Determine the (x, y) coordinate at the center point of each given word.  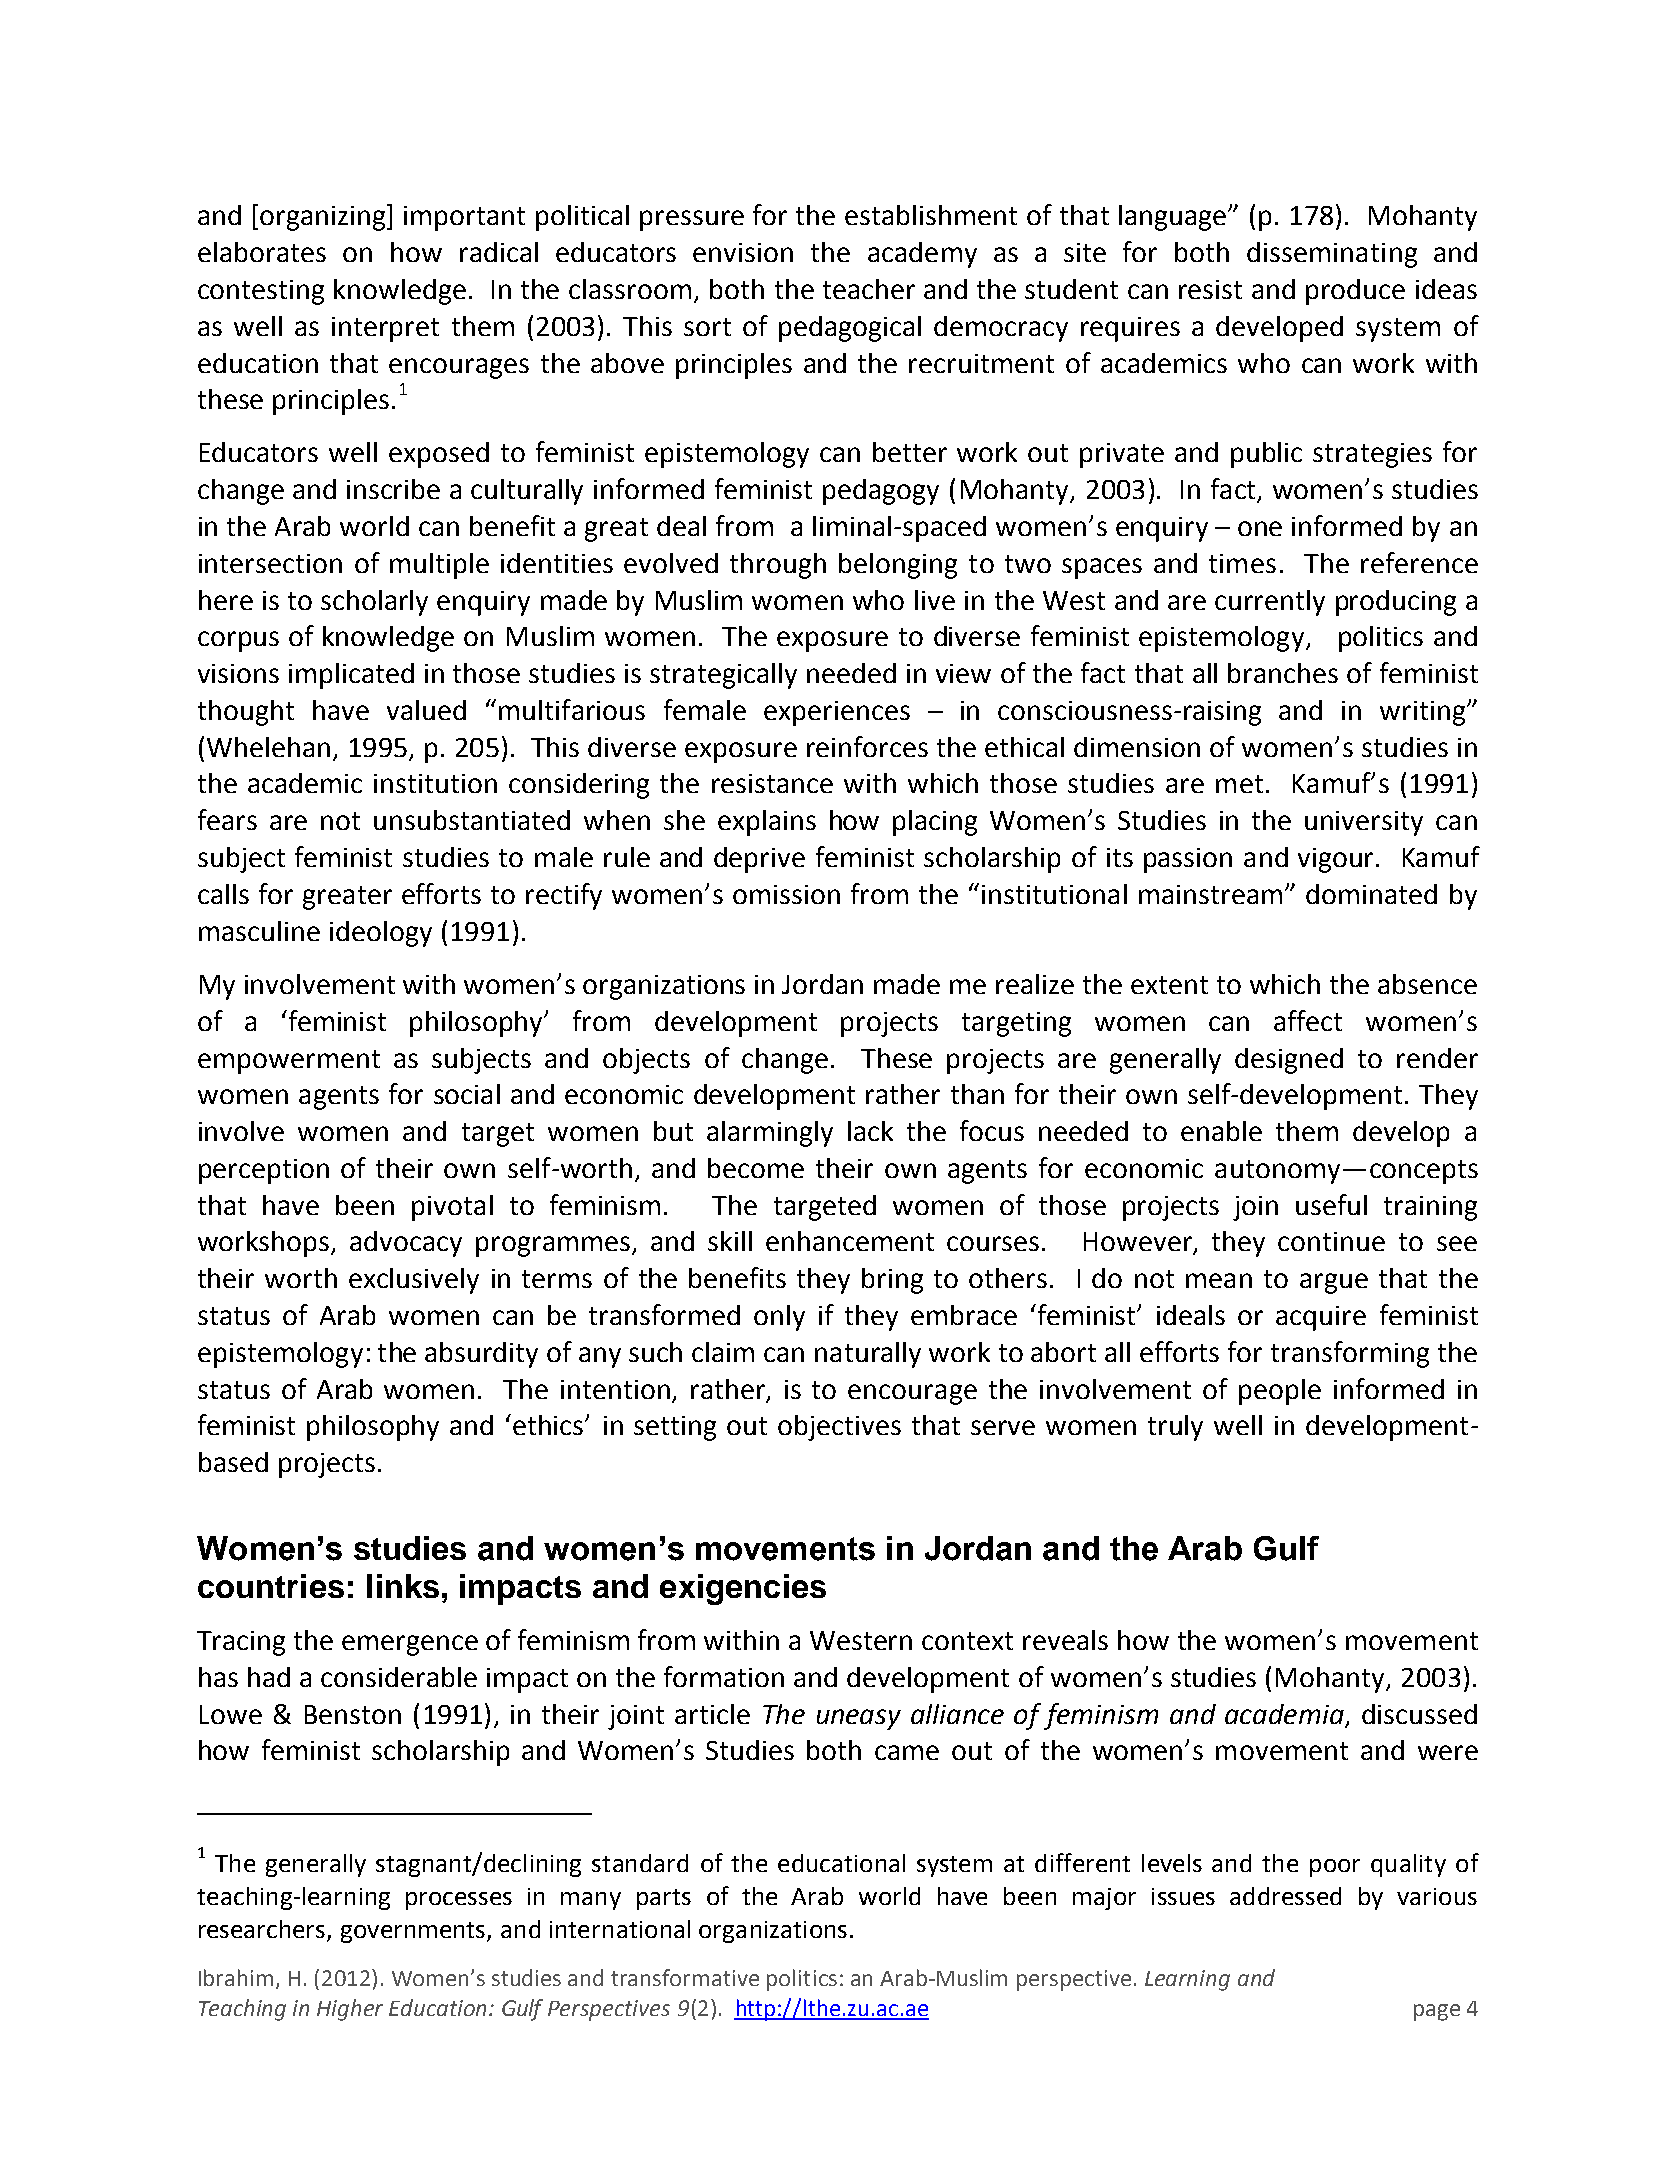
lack (870, 1131)
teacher (869, 289)
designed (1289, 1061)
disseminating (1332, 255)
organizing (324, 217)
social (467, 1094)
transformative (685, 1977)
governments (414, 1932)
